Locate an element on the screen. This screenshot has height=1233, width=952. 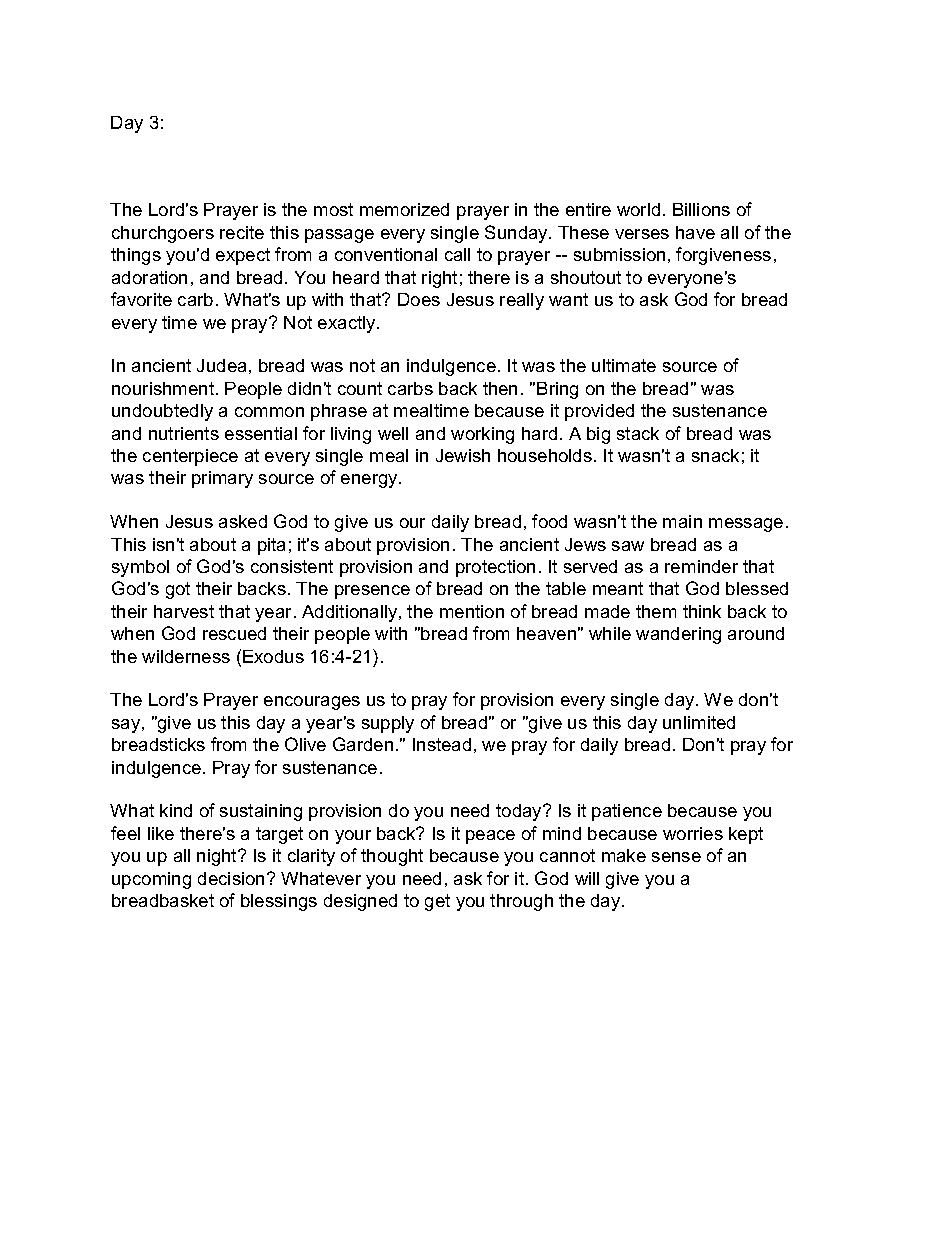
call is located at coordinates (457, 254).
